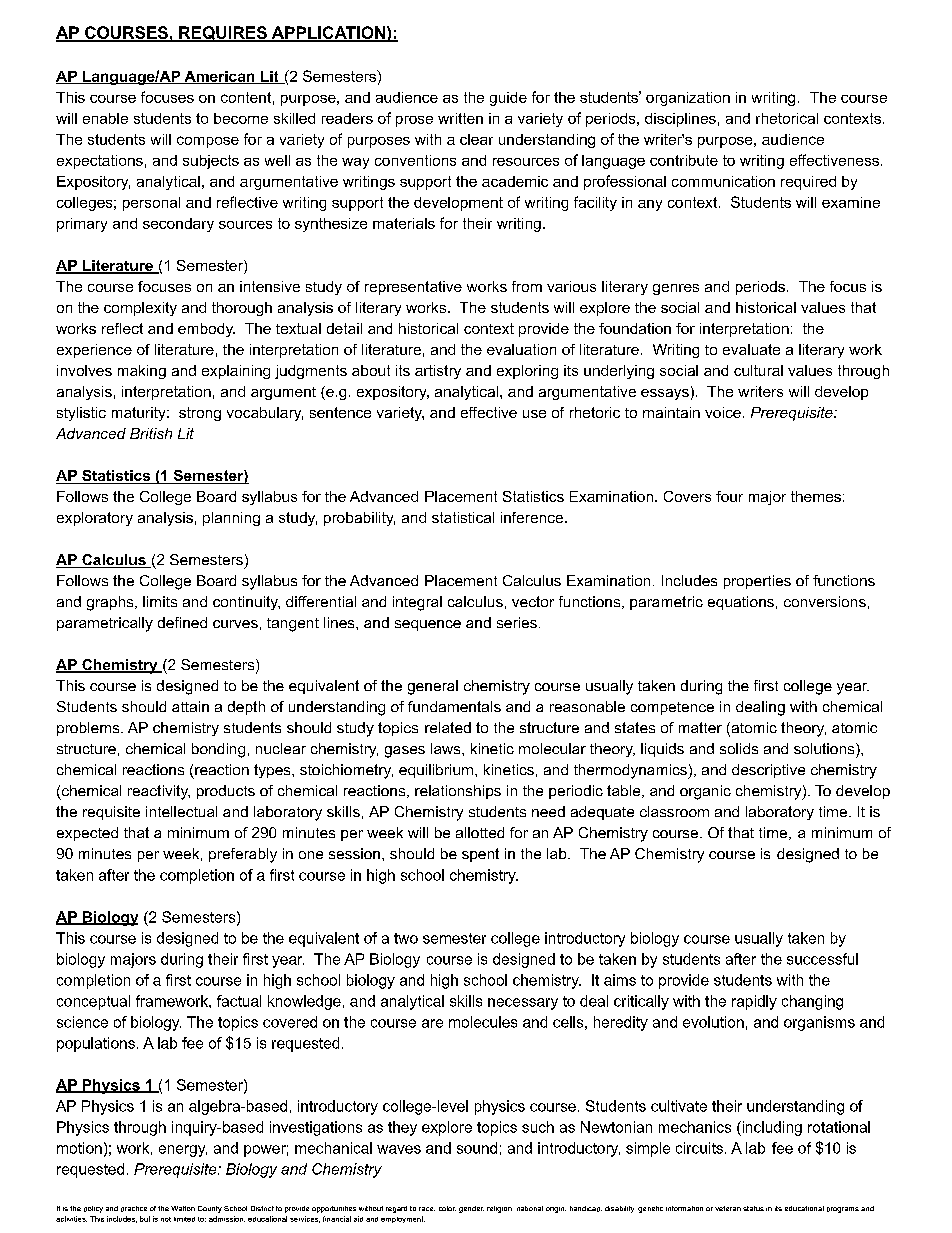 The width and height of the screenshot is (952, 1233). What do you see at coordinates (181, 811) in the screenshot?
I see `intellectual` at bounding box center [181, 811].
